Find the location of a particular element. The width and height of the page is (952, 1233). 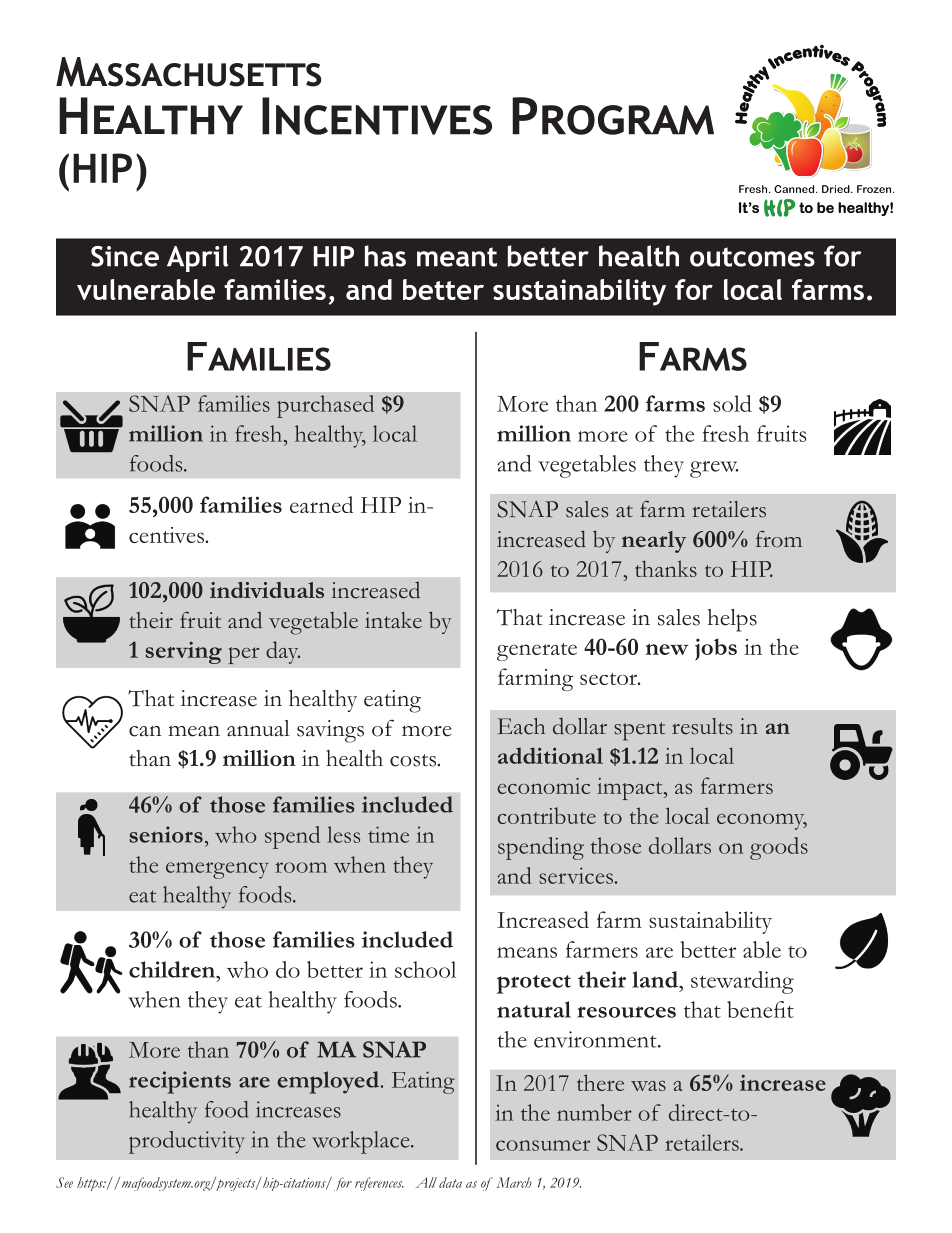

outcomes is located at coordinates (752, 257).
